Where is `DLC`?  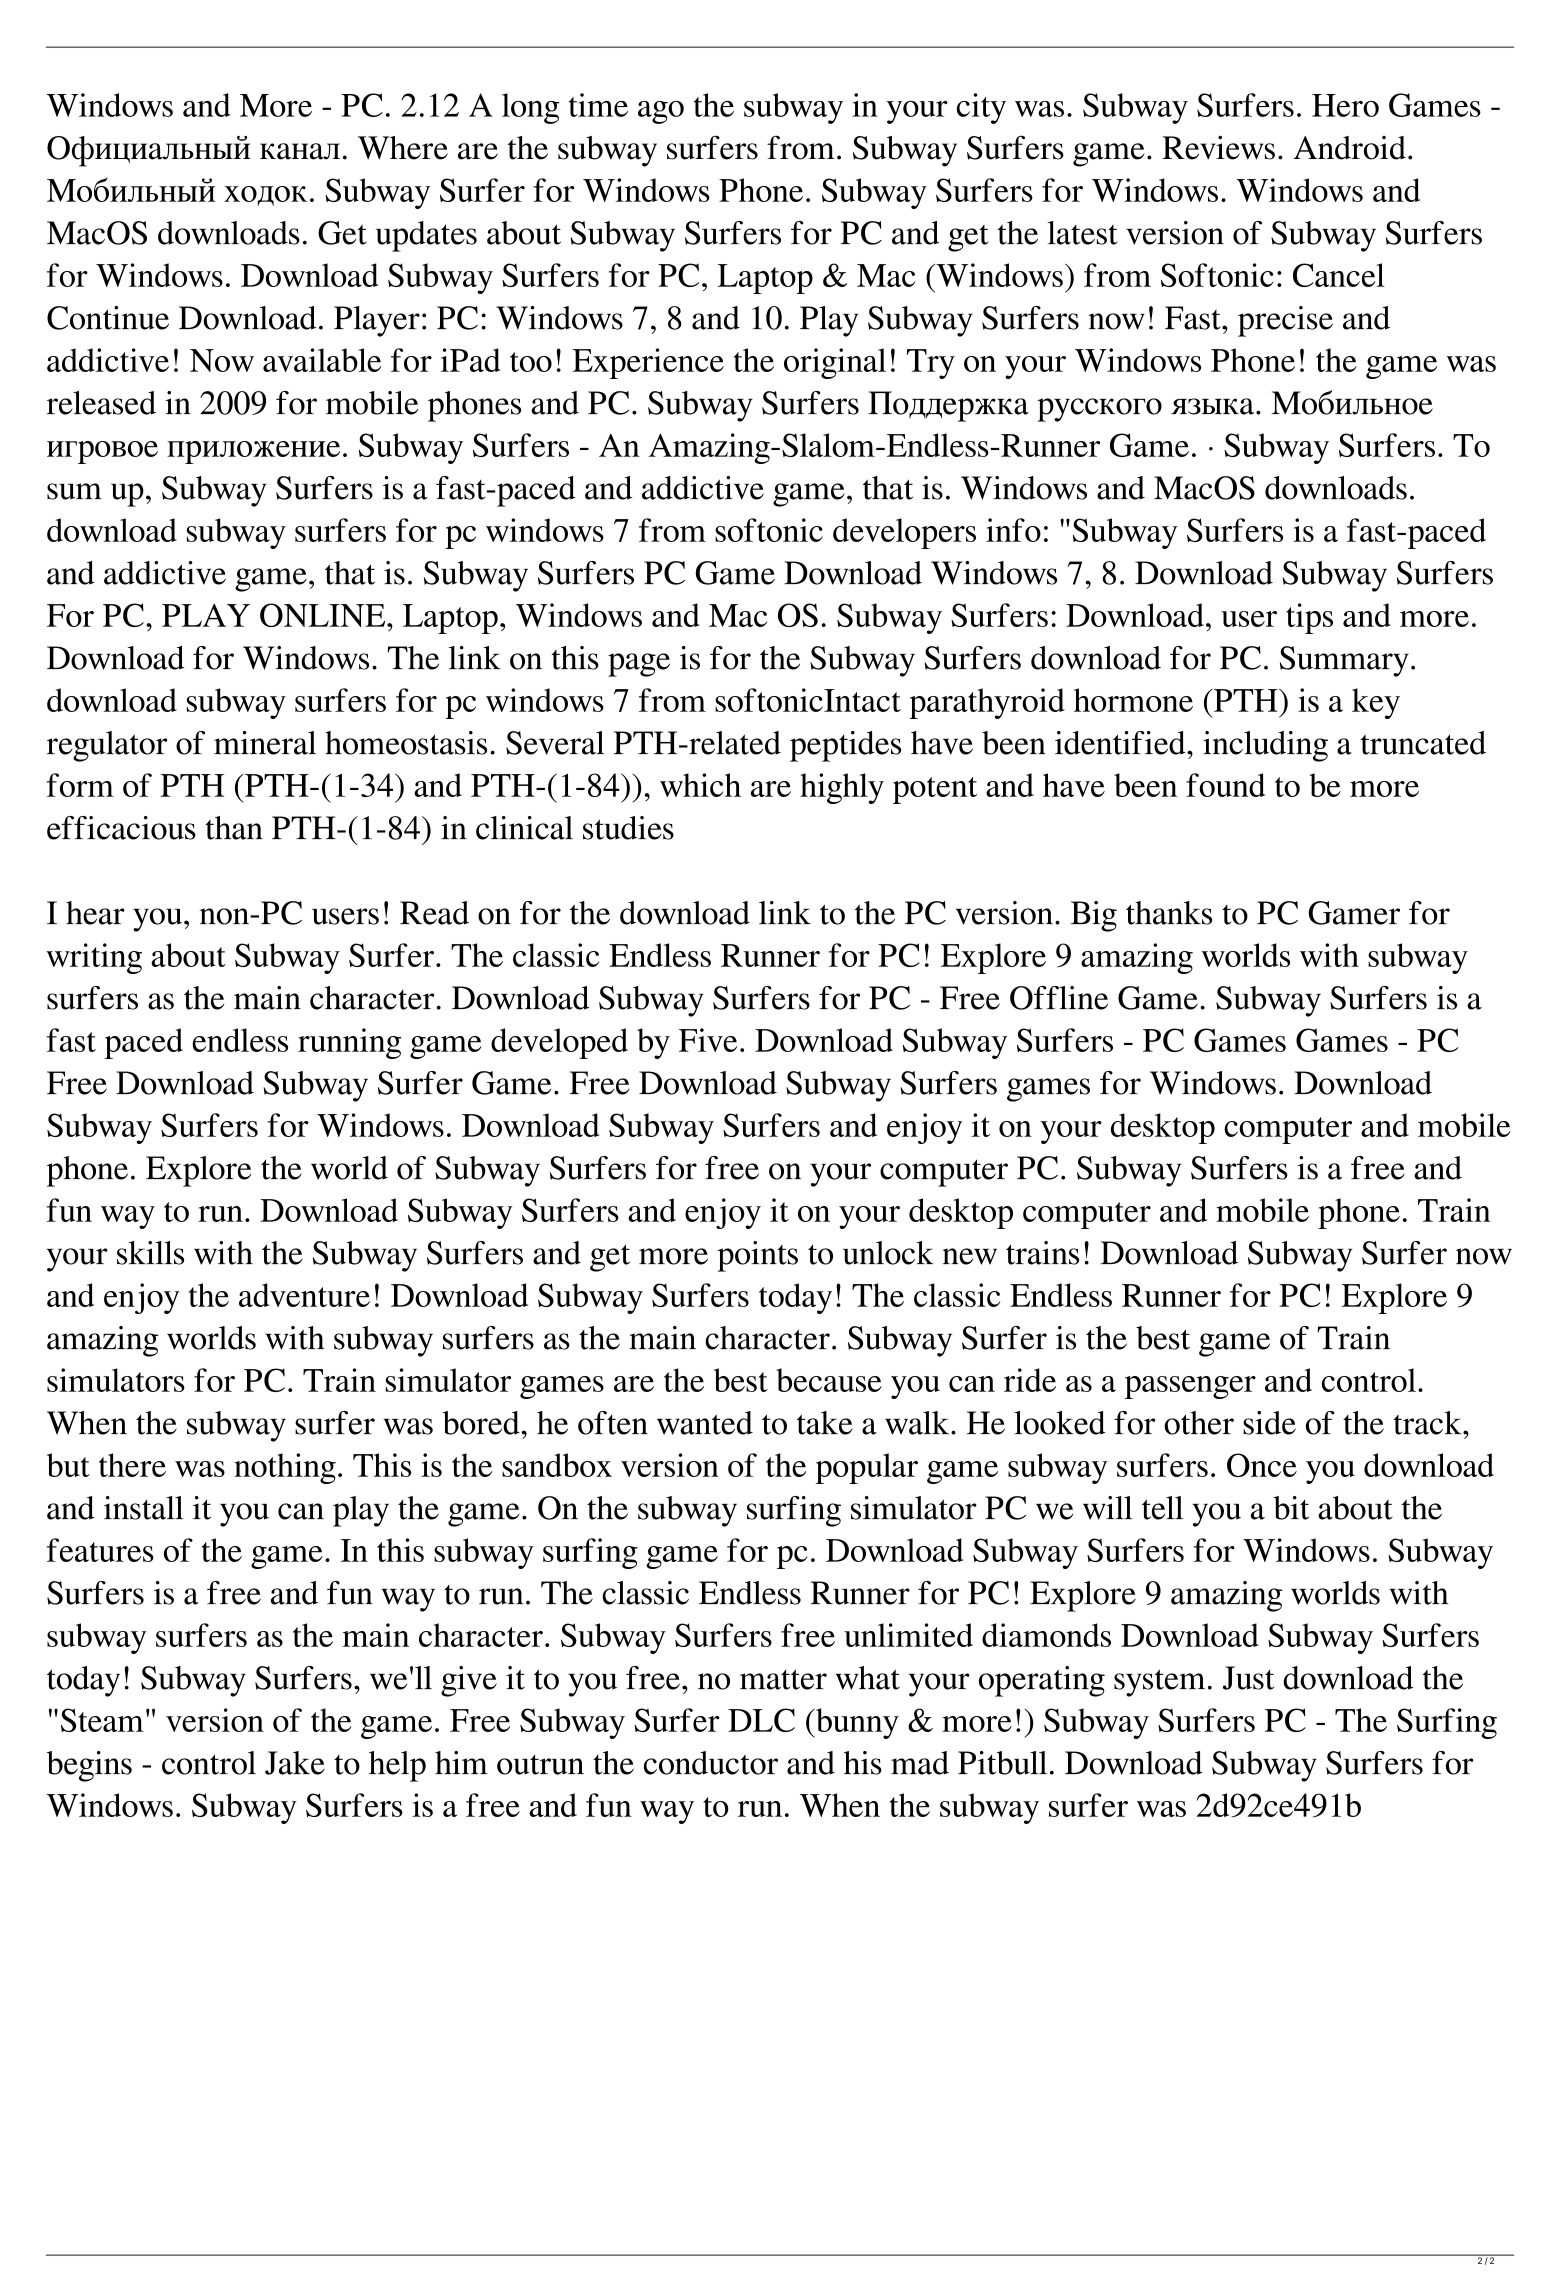
DLC is located at coordinates (761, 1720).
